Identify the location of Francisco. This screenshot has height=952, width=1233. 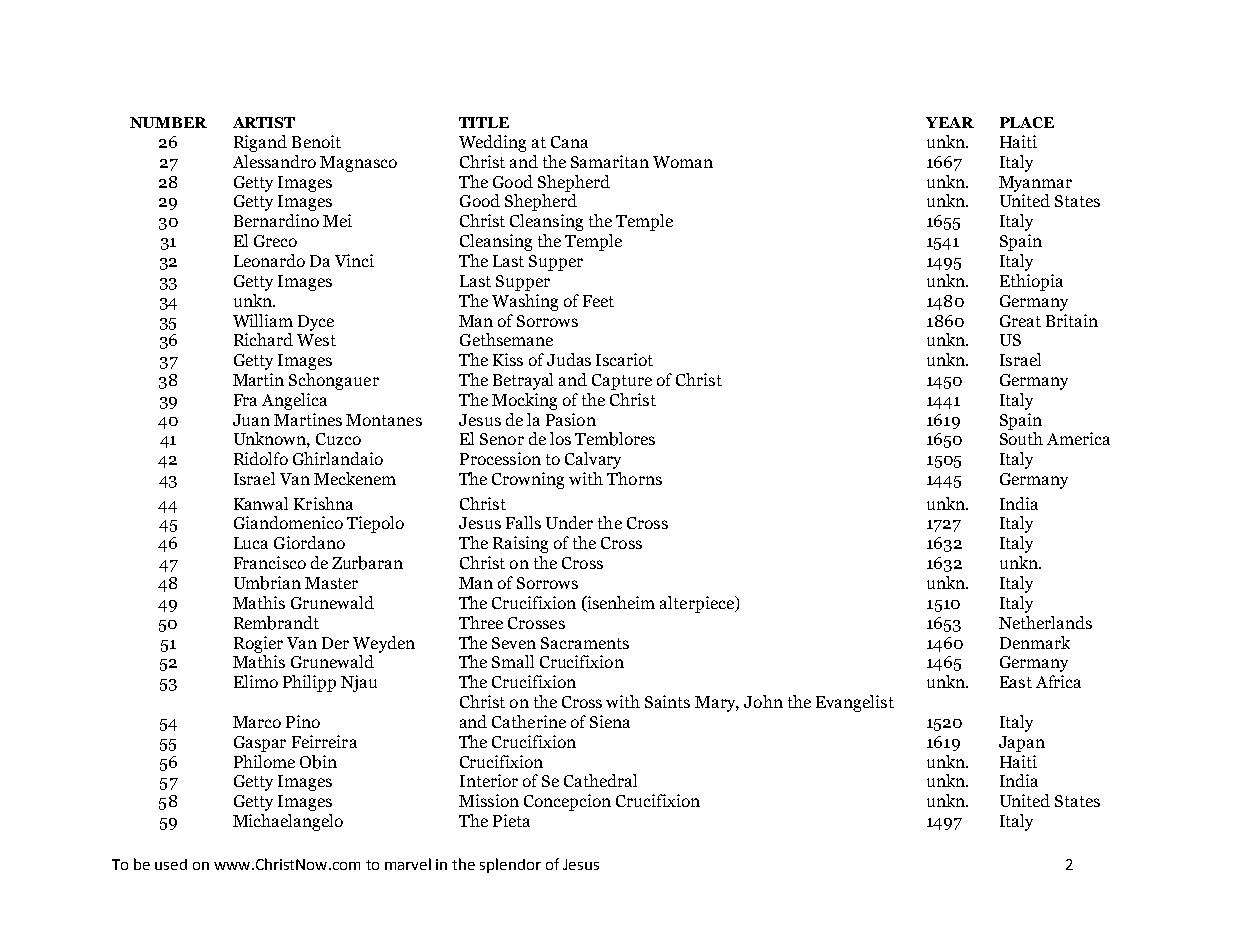
(270, 562).
